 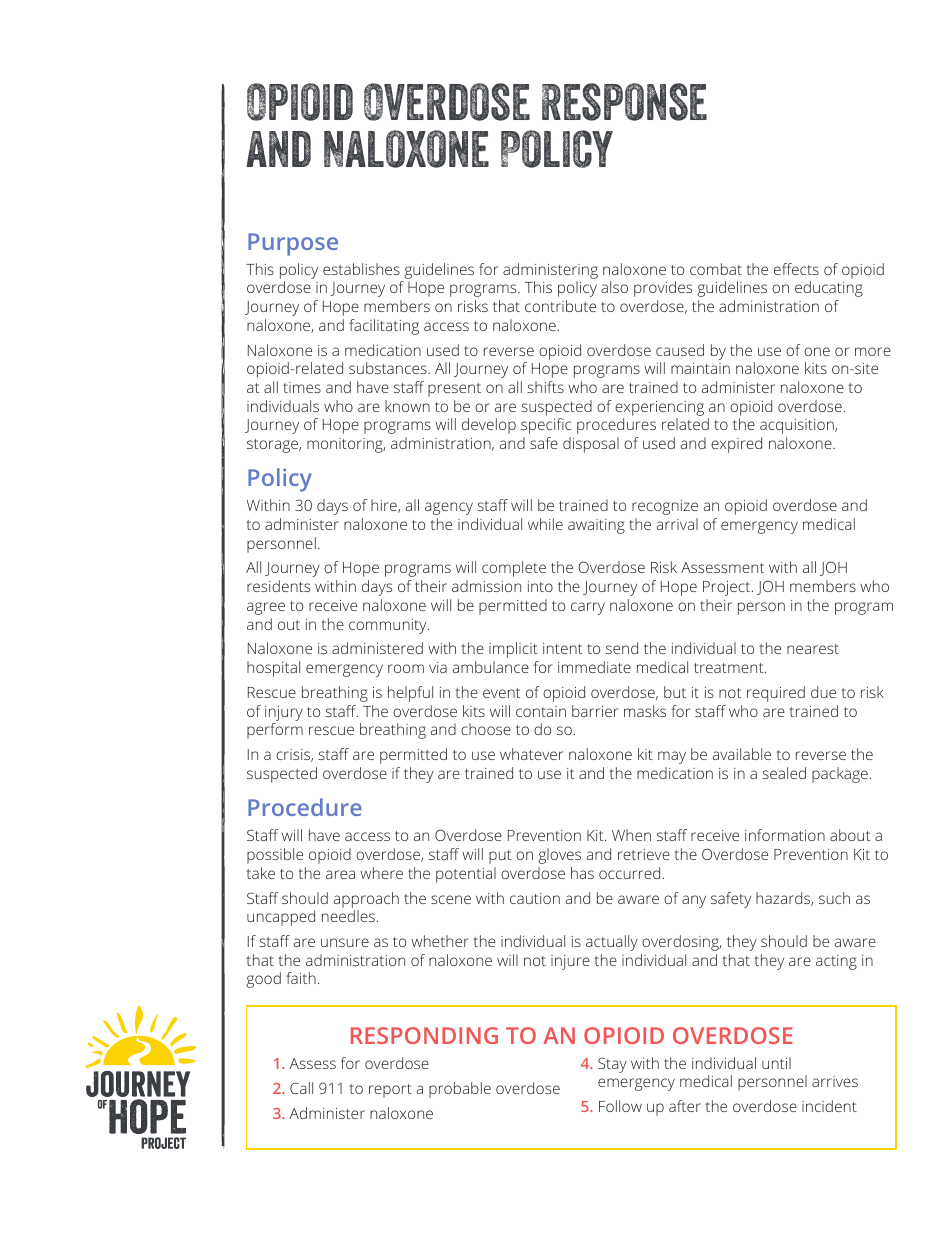 What do you see at coordinates (293, 244) in the screenshot?
I see `Purpose` at bounding box center [293, 244].
